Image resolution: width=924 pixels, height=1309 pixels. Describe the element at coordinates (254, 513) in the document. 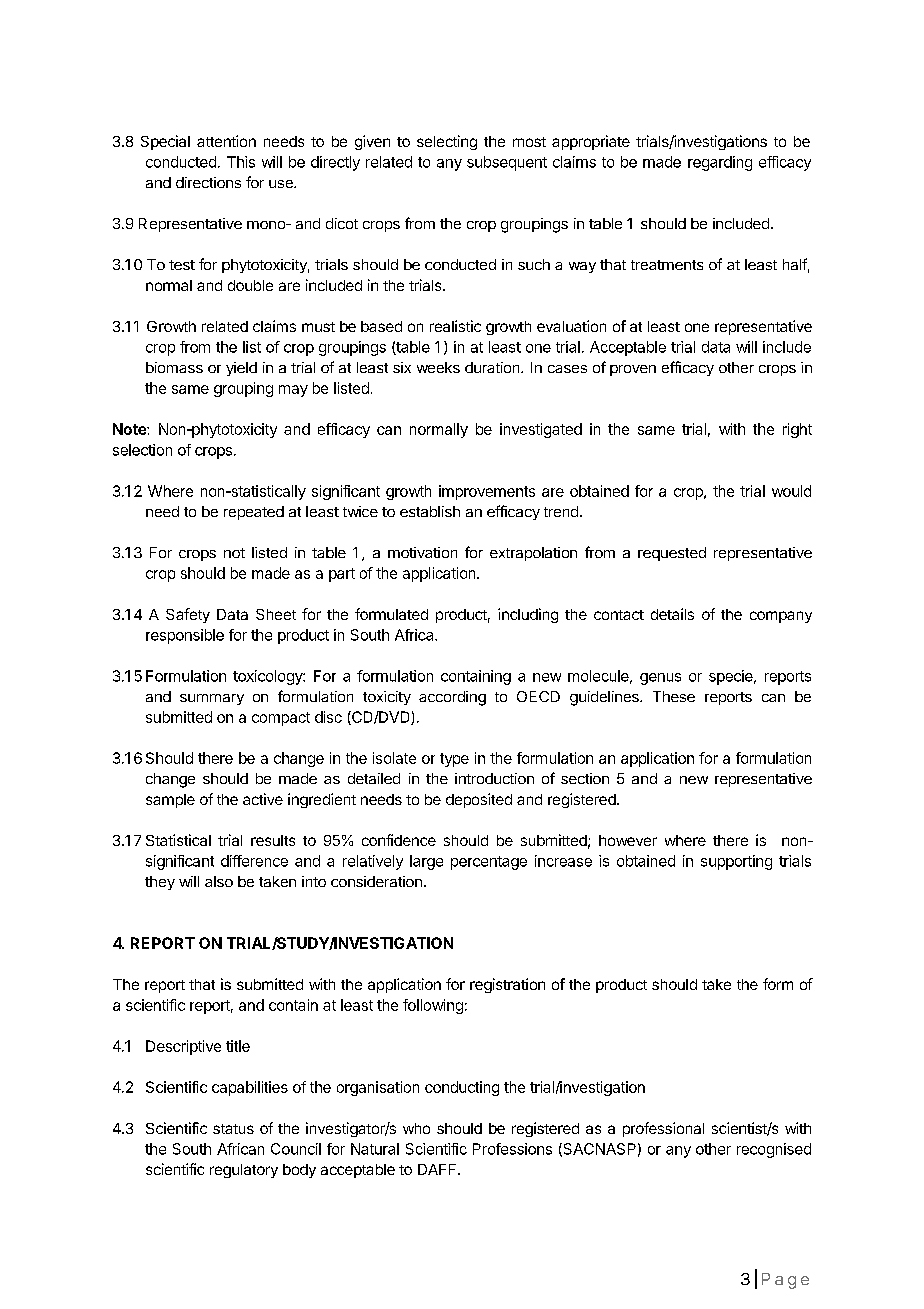

I see `repeated` at that location.
